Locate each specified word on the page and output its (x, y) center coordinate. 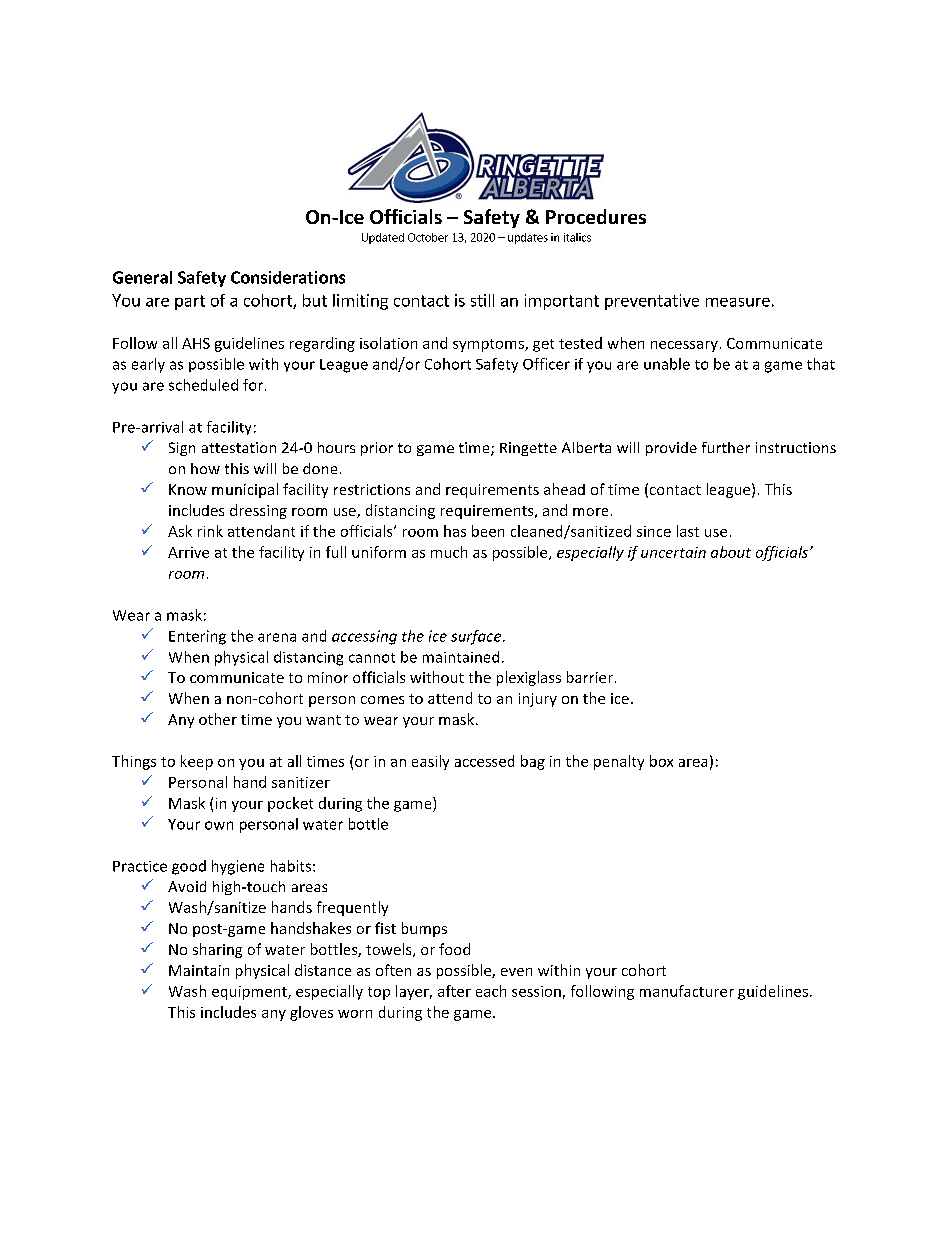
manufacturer (687, 991)
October (428, 237)
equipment (250, 993)
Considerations (288, 277)
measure (738, 302)
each (491, 991)
